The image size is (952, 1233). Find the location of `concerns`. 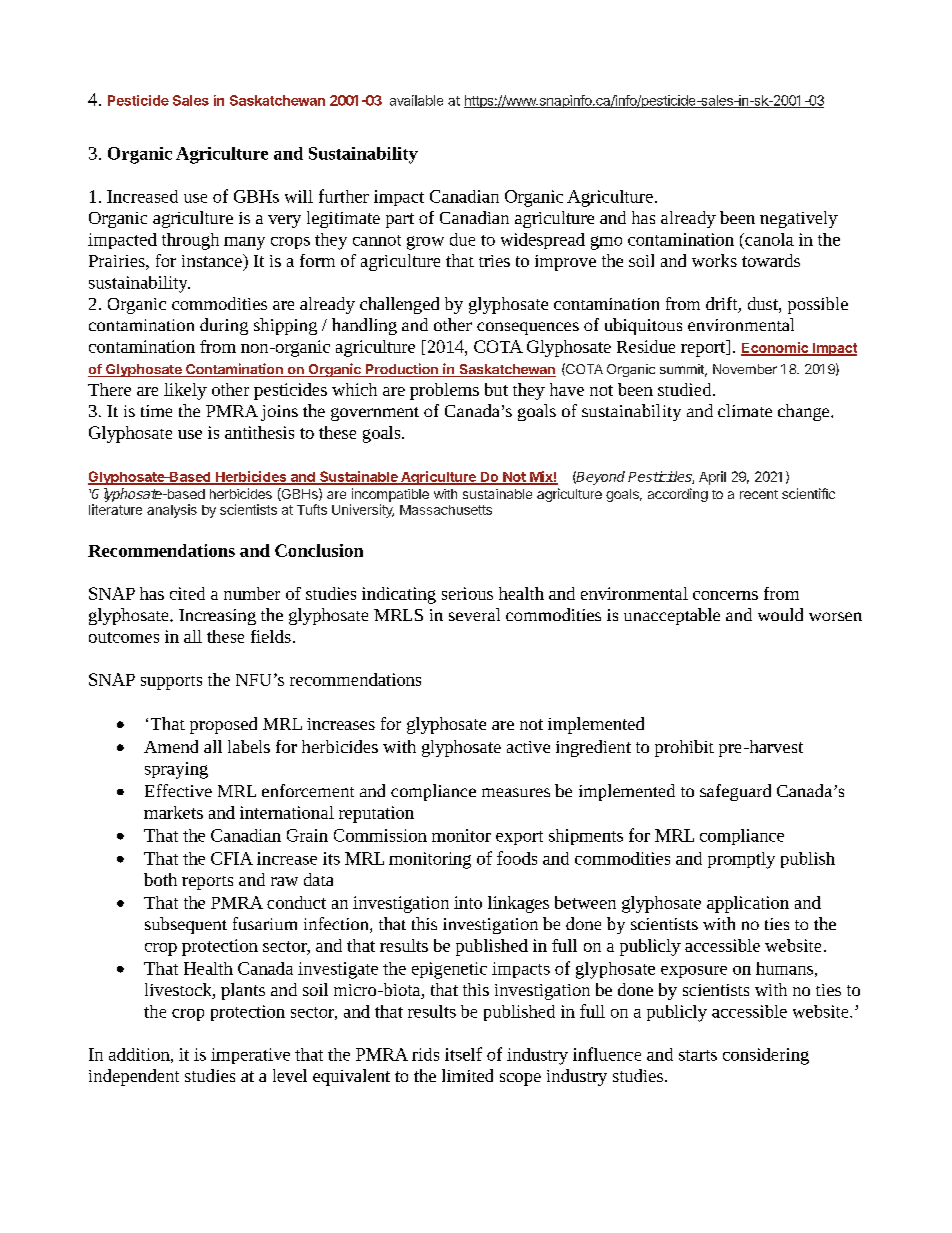

concerns is located at coordinates (725, 595).
